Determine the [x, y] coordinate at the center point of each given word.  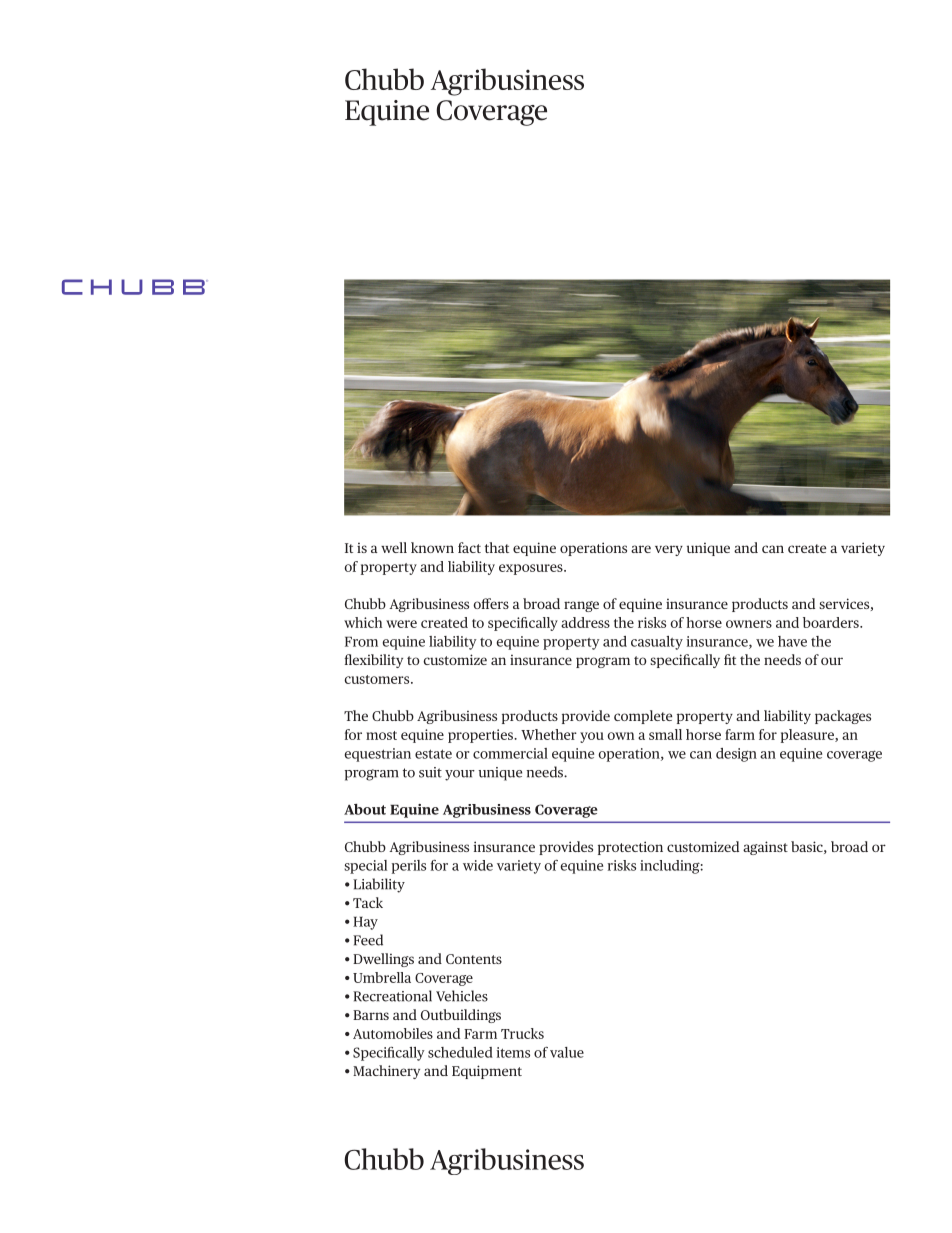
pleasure [808, 736]
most [381, 735]
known [432, 547]
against [765, 848]
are [641, 549]
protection [630, 848]
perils [409, 867]
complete [643, 717]
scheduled [460, 1052]
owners [749, 624]
